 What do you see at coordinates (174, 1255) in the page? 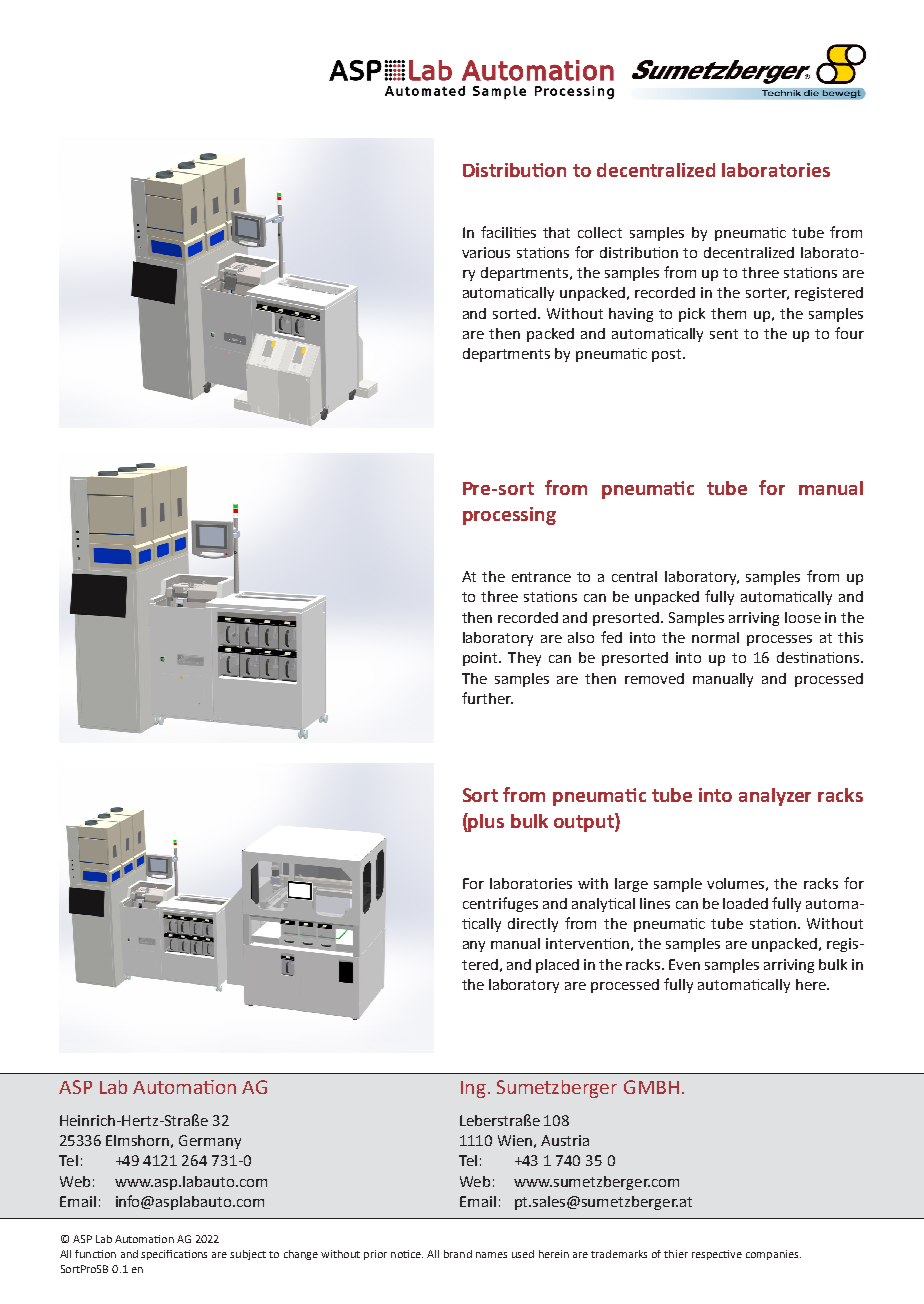
I see `specifications` at bounding box center [174, 1255].
